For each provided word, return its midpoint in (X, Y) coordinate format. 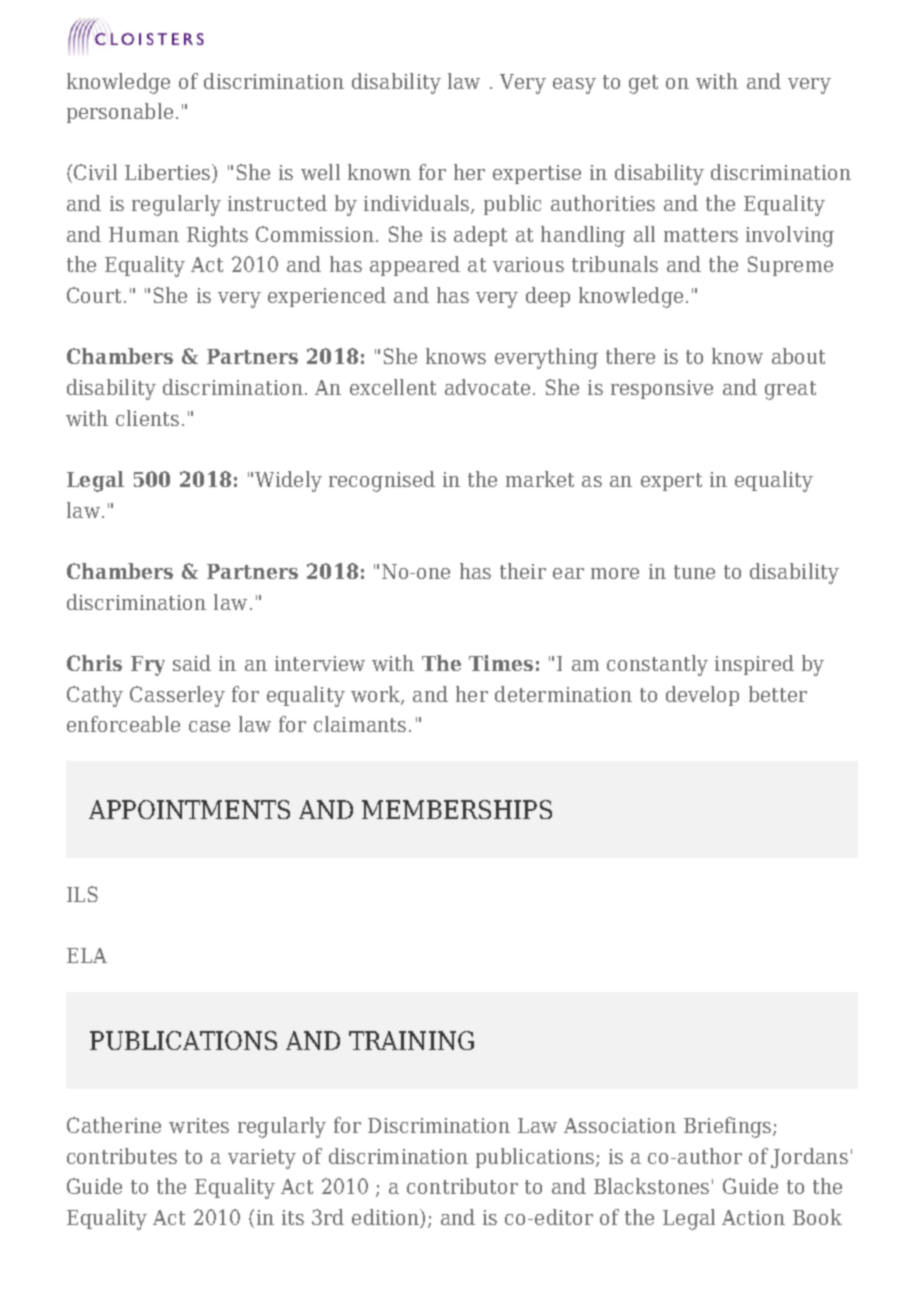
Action (753, 1217)
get (643, 84)
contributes (122, 1156)
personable (120, 113)
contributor (462, 1186)
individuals (416, 203)
